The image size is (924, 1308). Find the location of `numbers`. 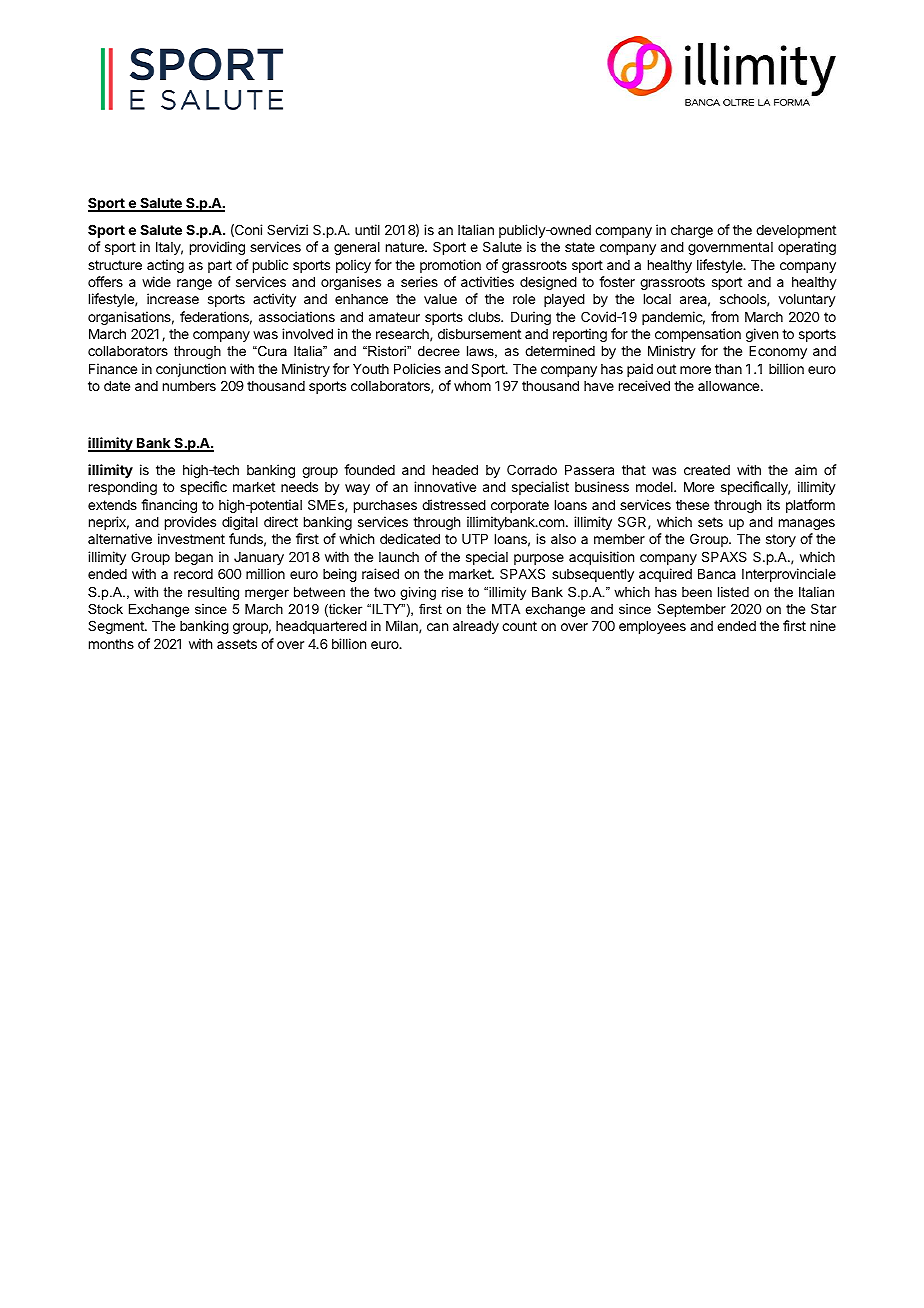

numbers is located at coordinates (189, 386).
